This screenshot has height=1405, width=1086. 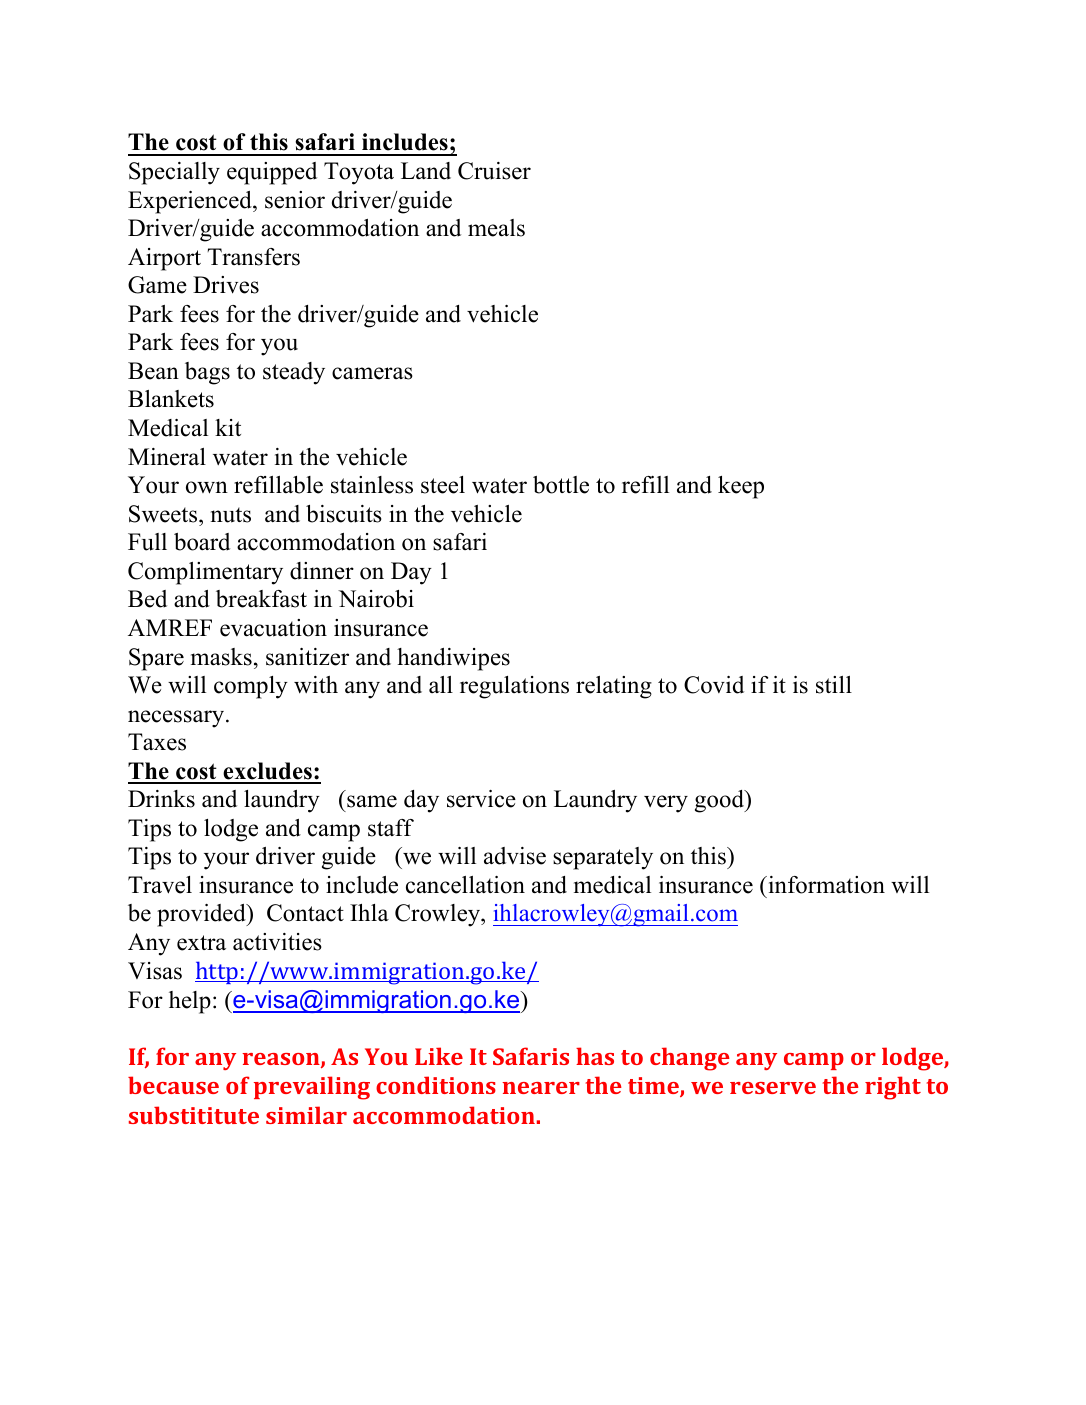 I want to click on because, so click(x=173, y=1085).
